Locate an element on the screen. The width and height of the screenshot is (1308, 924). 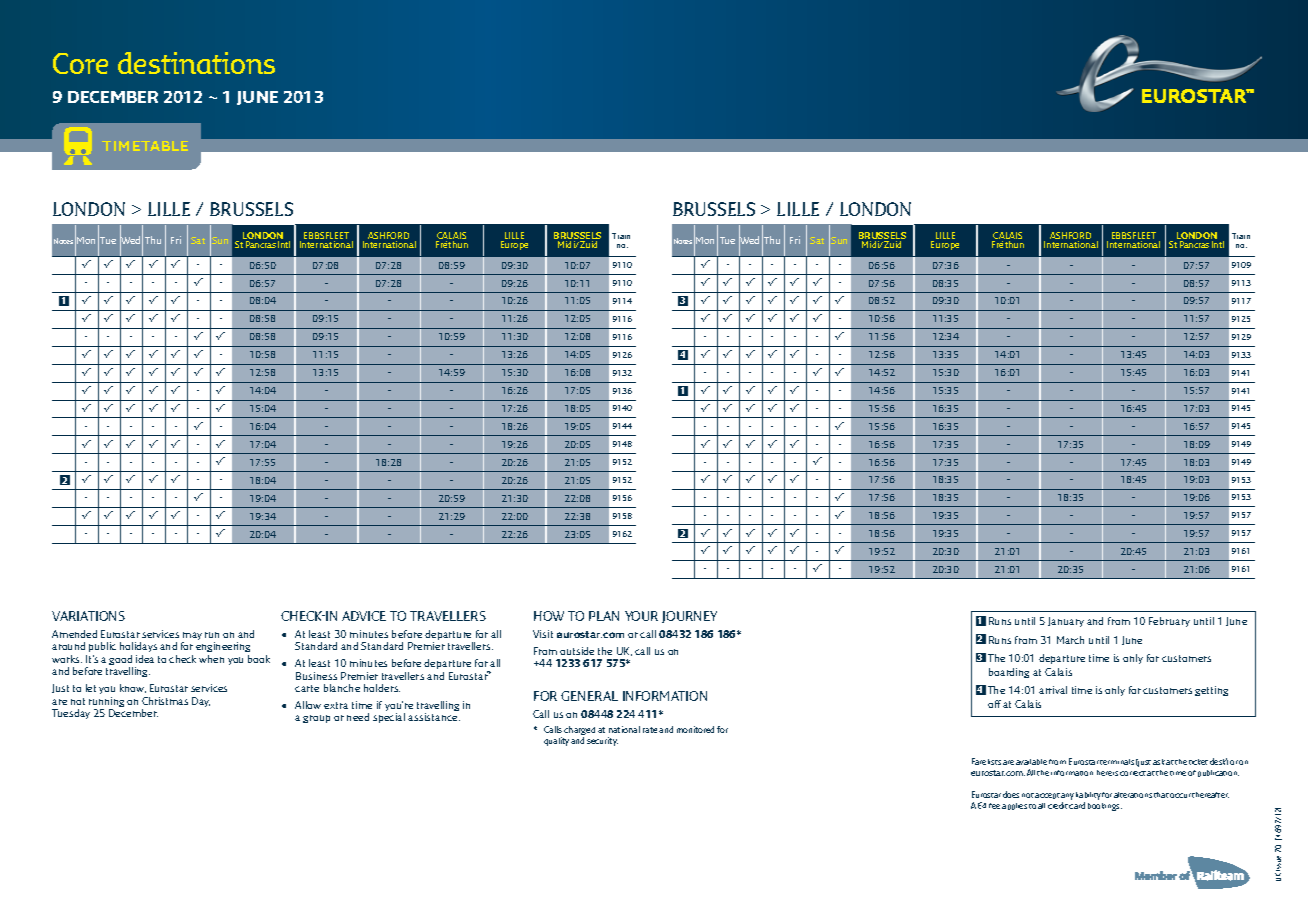
security is located at coordinates (602, 741).
